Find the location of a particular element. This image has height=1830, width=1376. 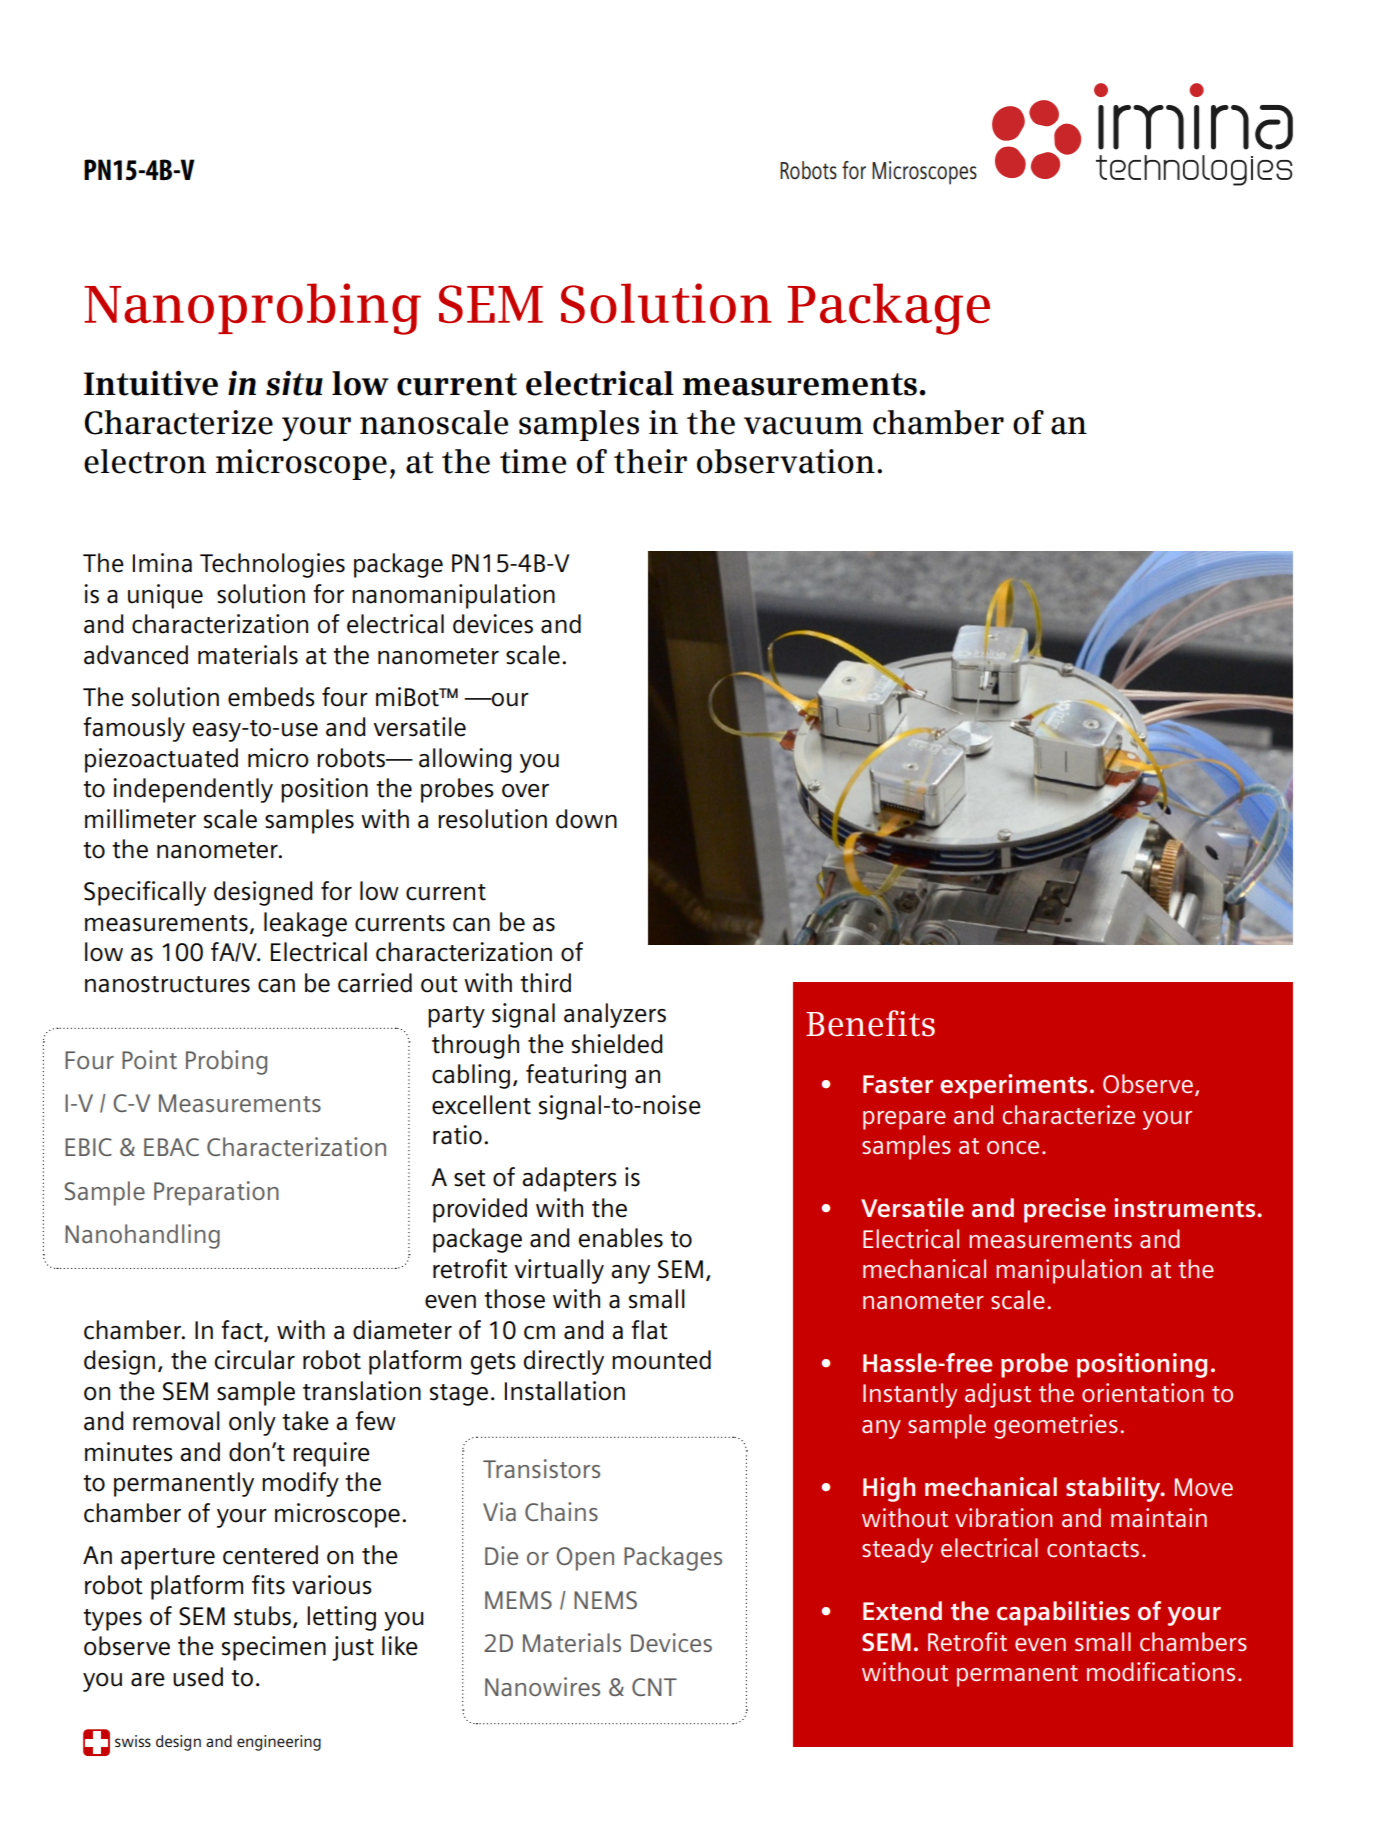

shielded is located at coordinates (617, 1044).
